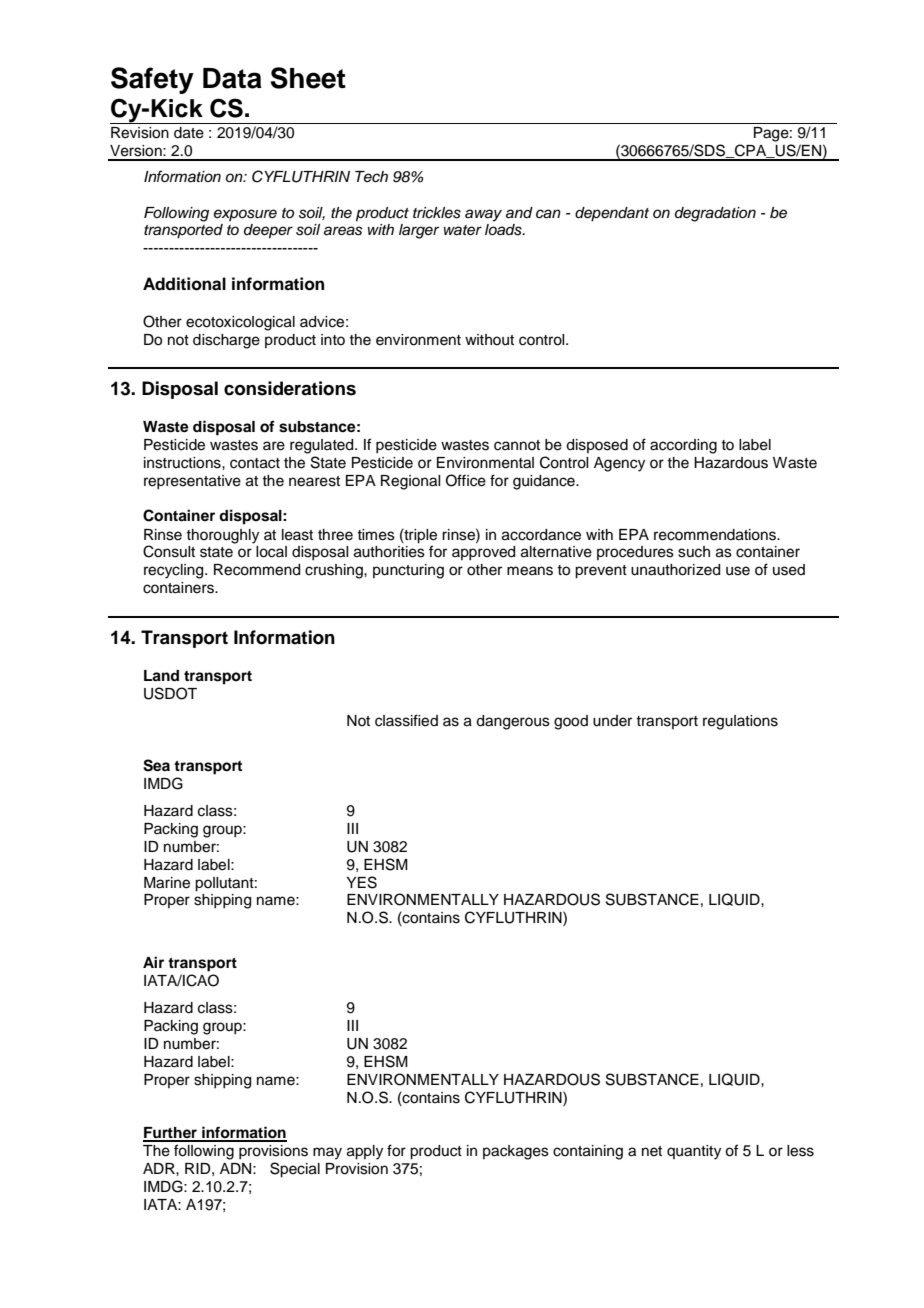 The height and width of the document is (1308, 924). Describe the element at coordinates (171, 1134) in the document. I see `Further` at that location.
